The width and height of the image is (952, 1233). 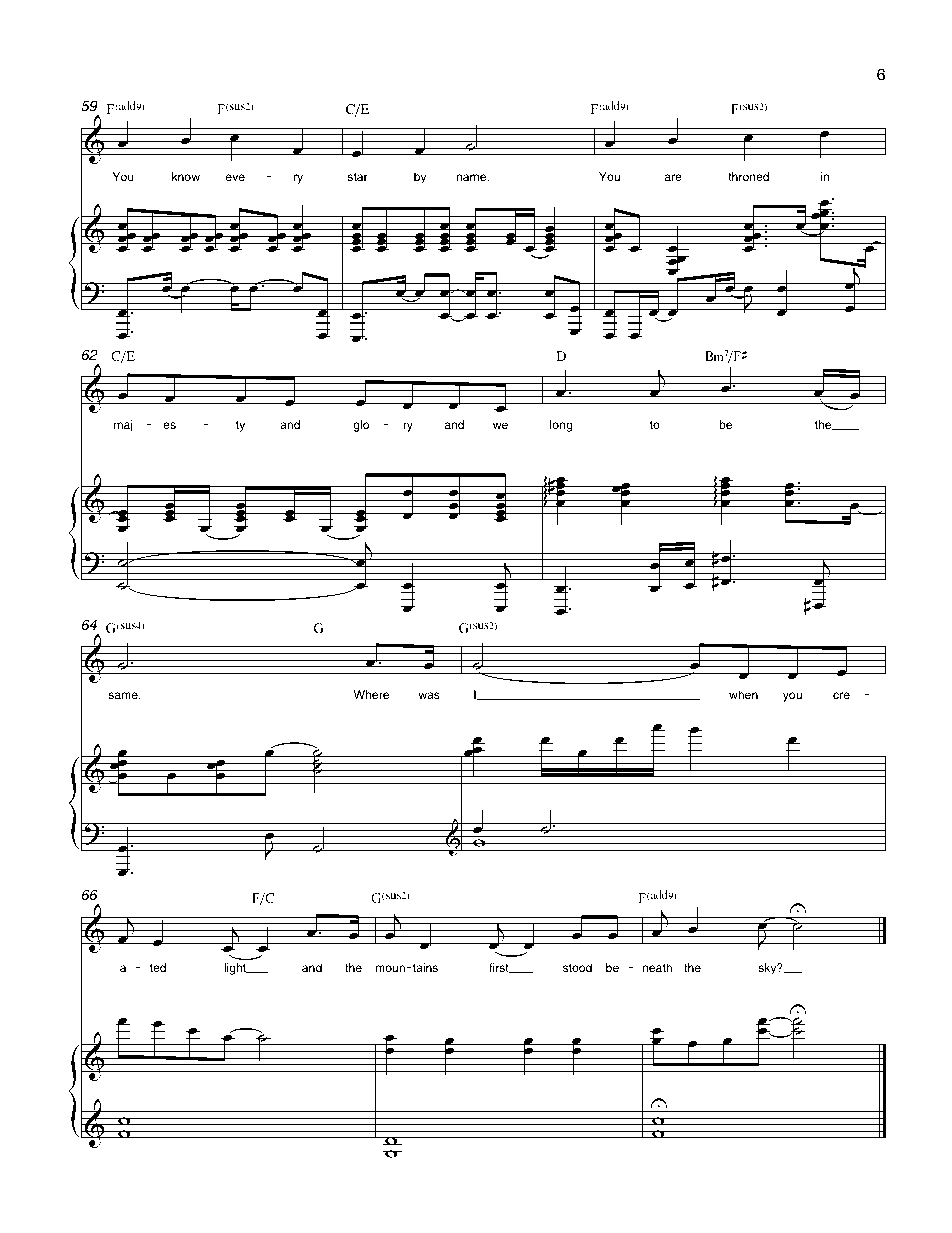 I want to click on star, so click(x=357, y=177).
